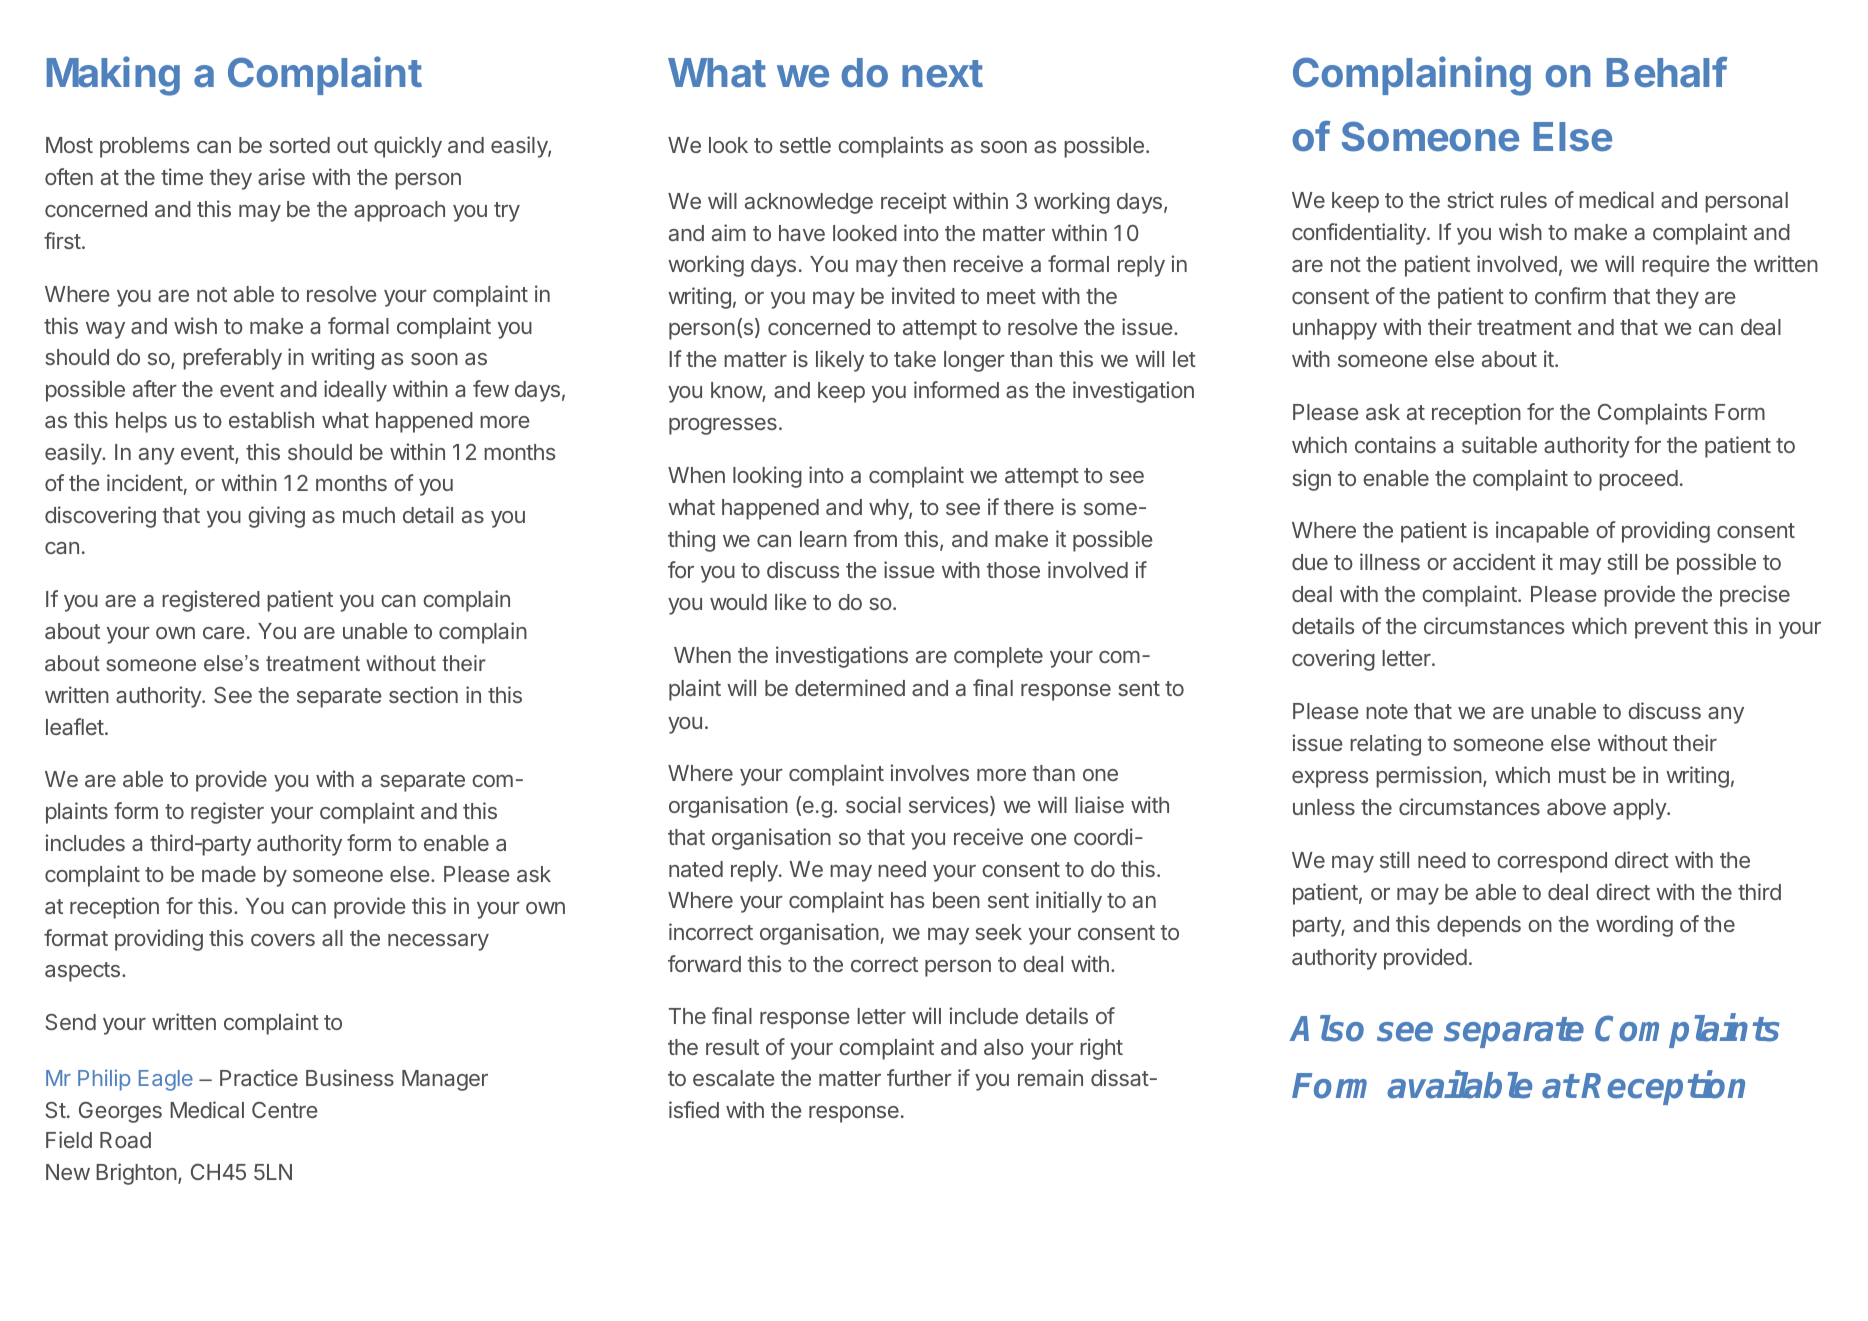 This screenshot has width=1868, height=1321. What do you see at coordinates (1667, 72) in the screenshot?
I see `Behalf` at bounding box center [1667, 72].
